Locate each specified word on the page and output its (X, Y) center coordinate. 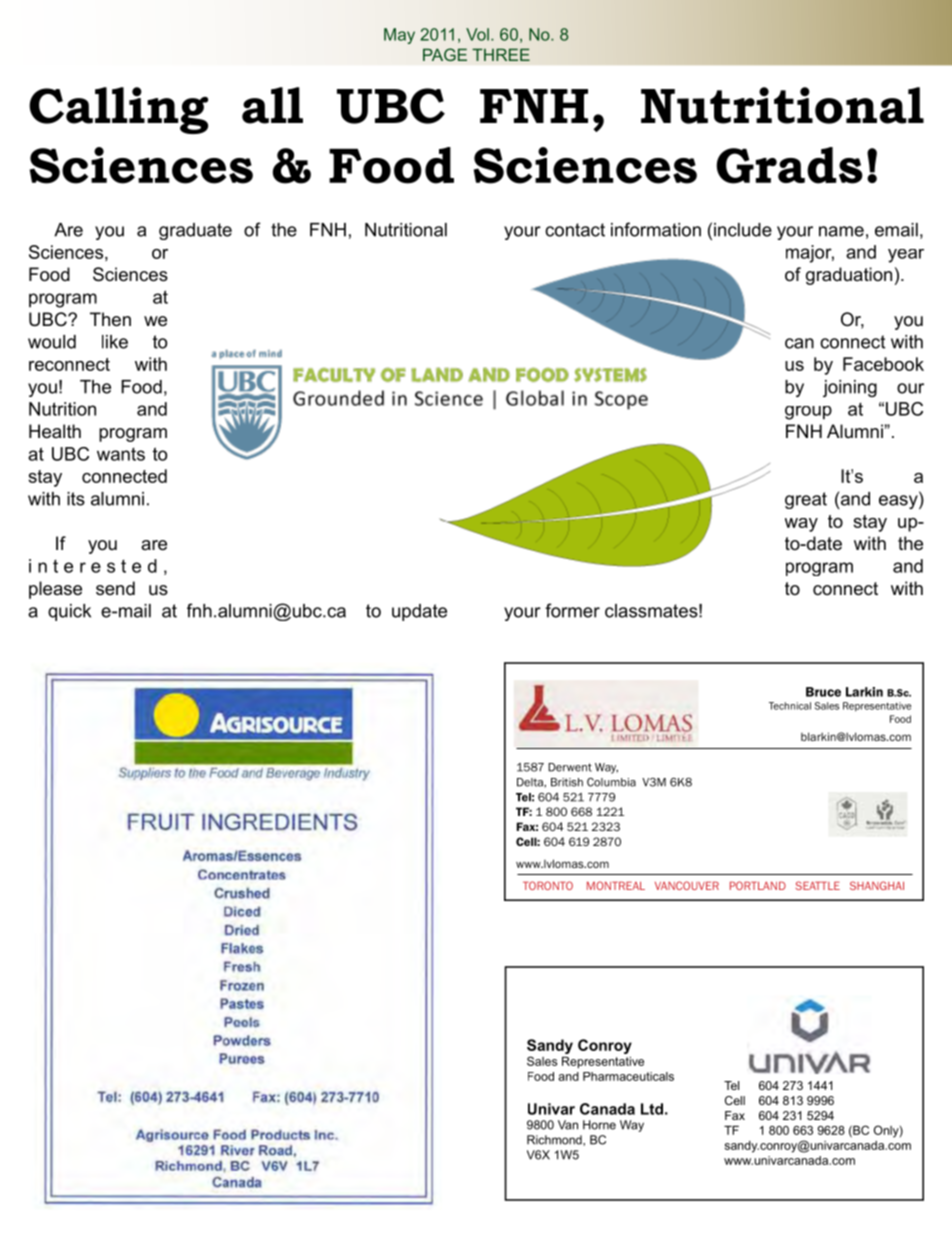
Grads (789, 165)
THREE (501, 54)
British (567, 782)
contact (575, 230)
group (808, 413)
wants (121, 454)
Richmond (555, 1140)
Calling (118, 110)
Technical (790, 706)
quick (69, 612)
